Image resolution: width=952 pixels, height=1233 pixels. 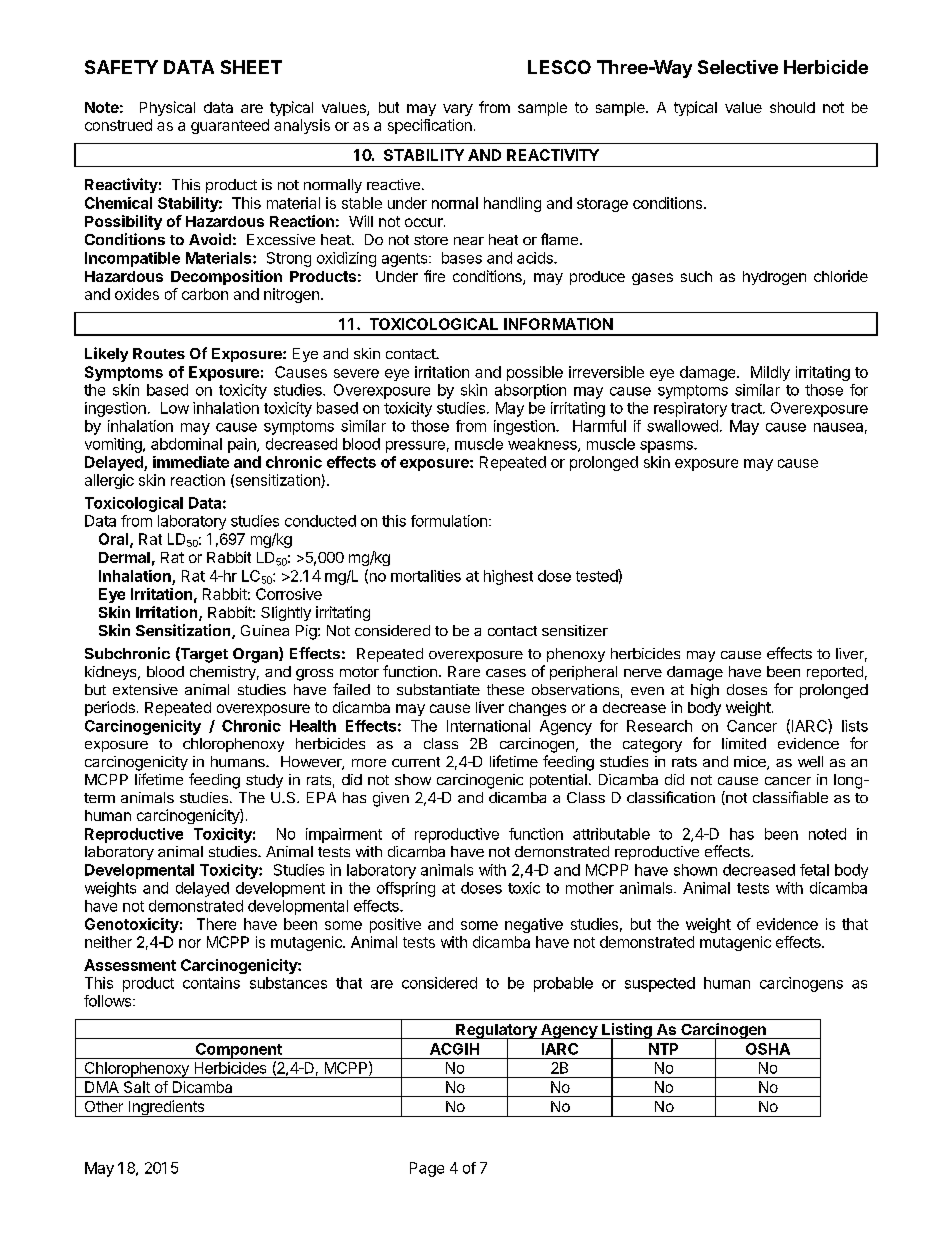 What do you see at coordinates (145, 689) in the image?
I see `extensive` at bounding box center [145, 689].
